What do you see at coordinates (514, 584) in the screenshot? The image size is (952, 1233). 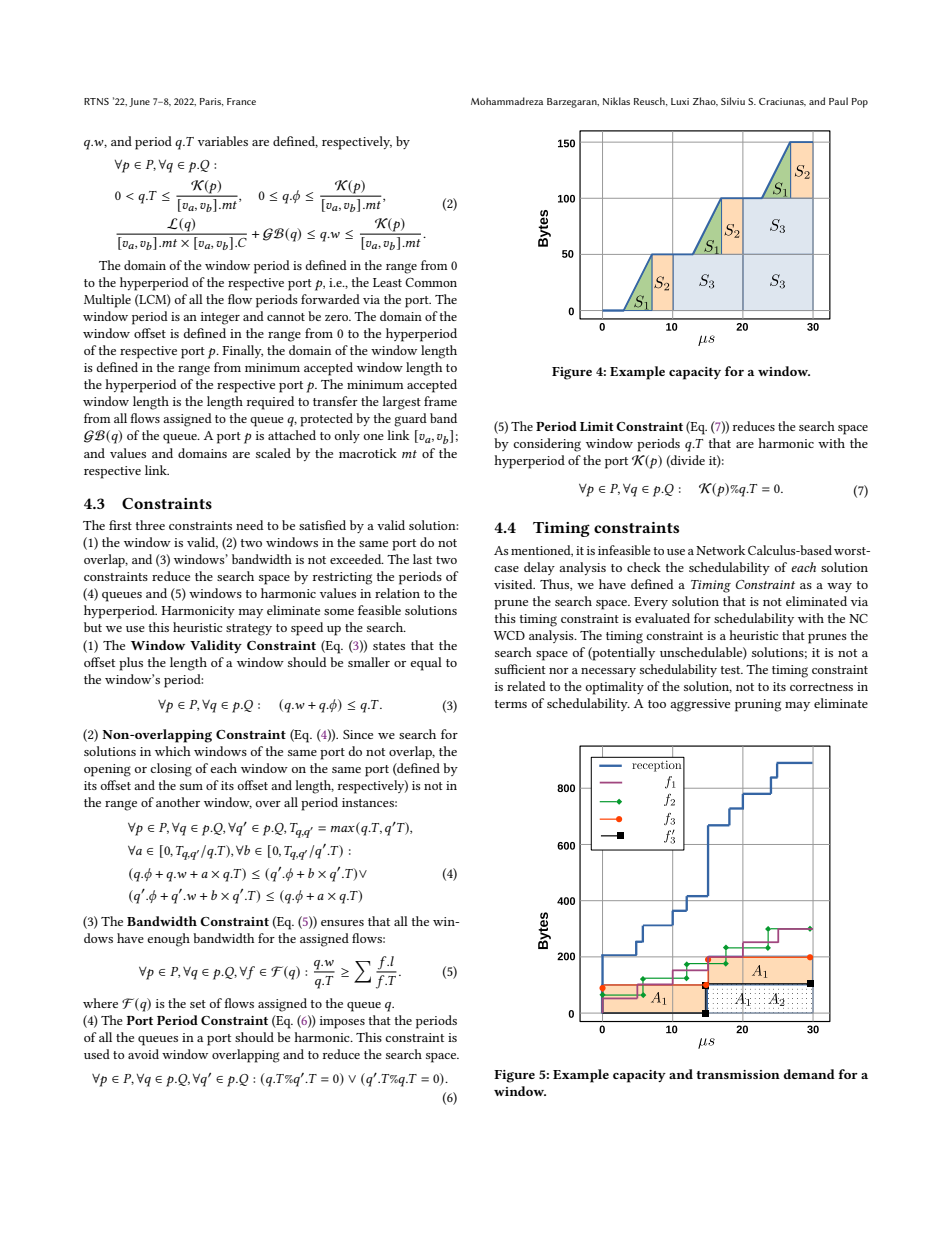 I see `visited` at bounding box center [514, 584].
